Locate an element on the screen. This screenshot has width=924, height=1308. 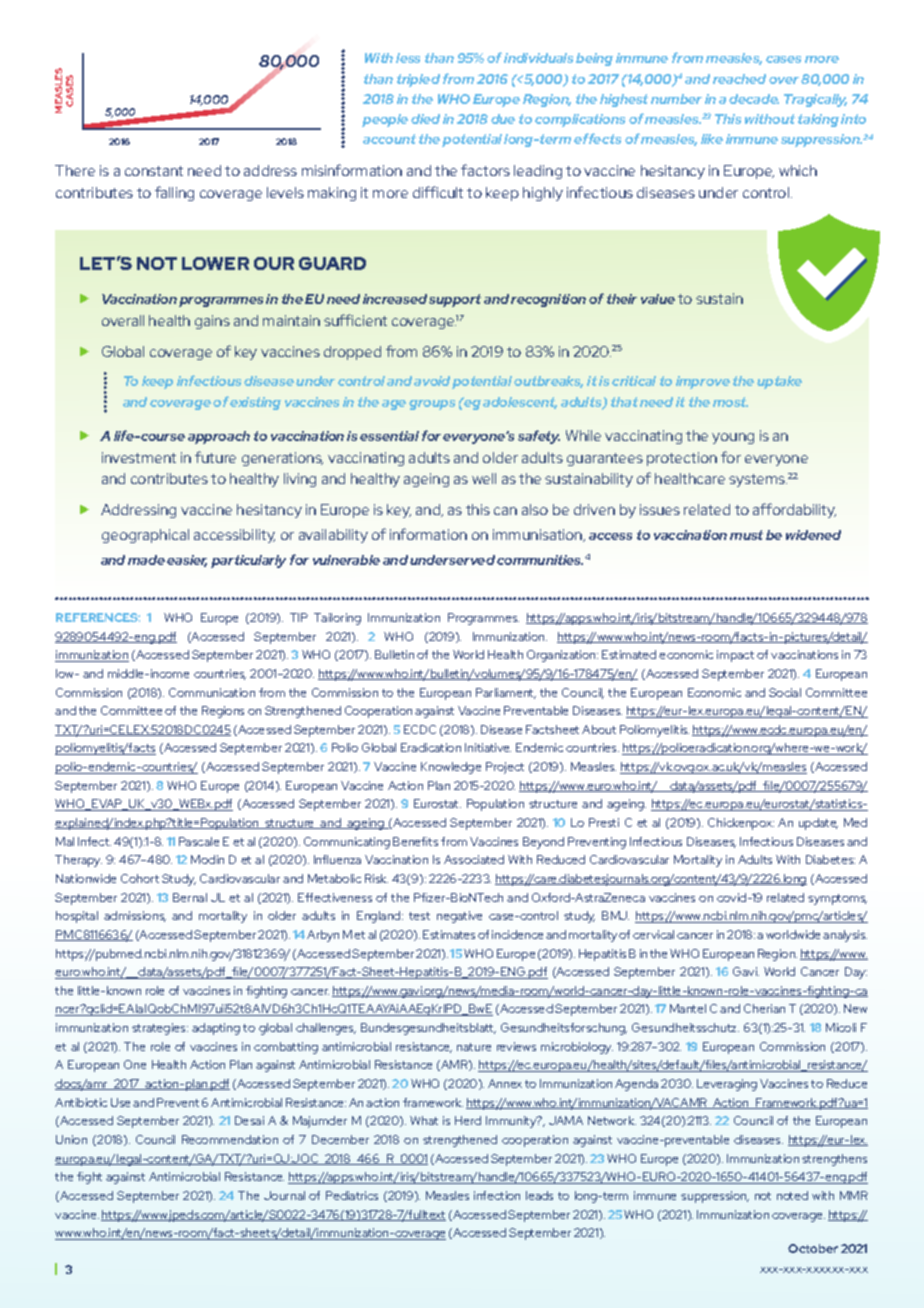
constant is located at coordinates (154, 171).
